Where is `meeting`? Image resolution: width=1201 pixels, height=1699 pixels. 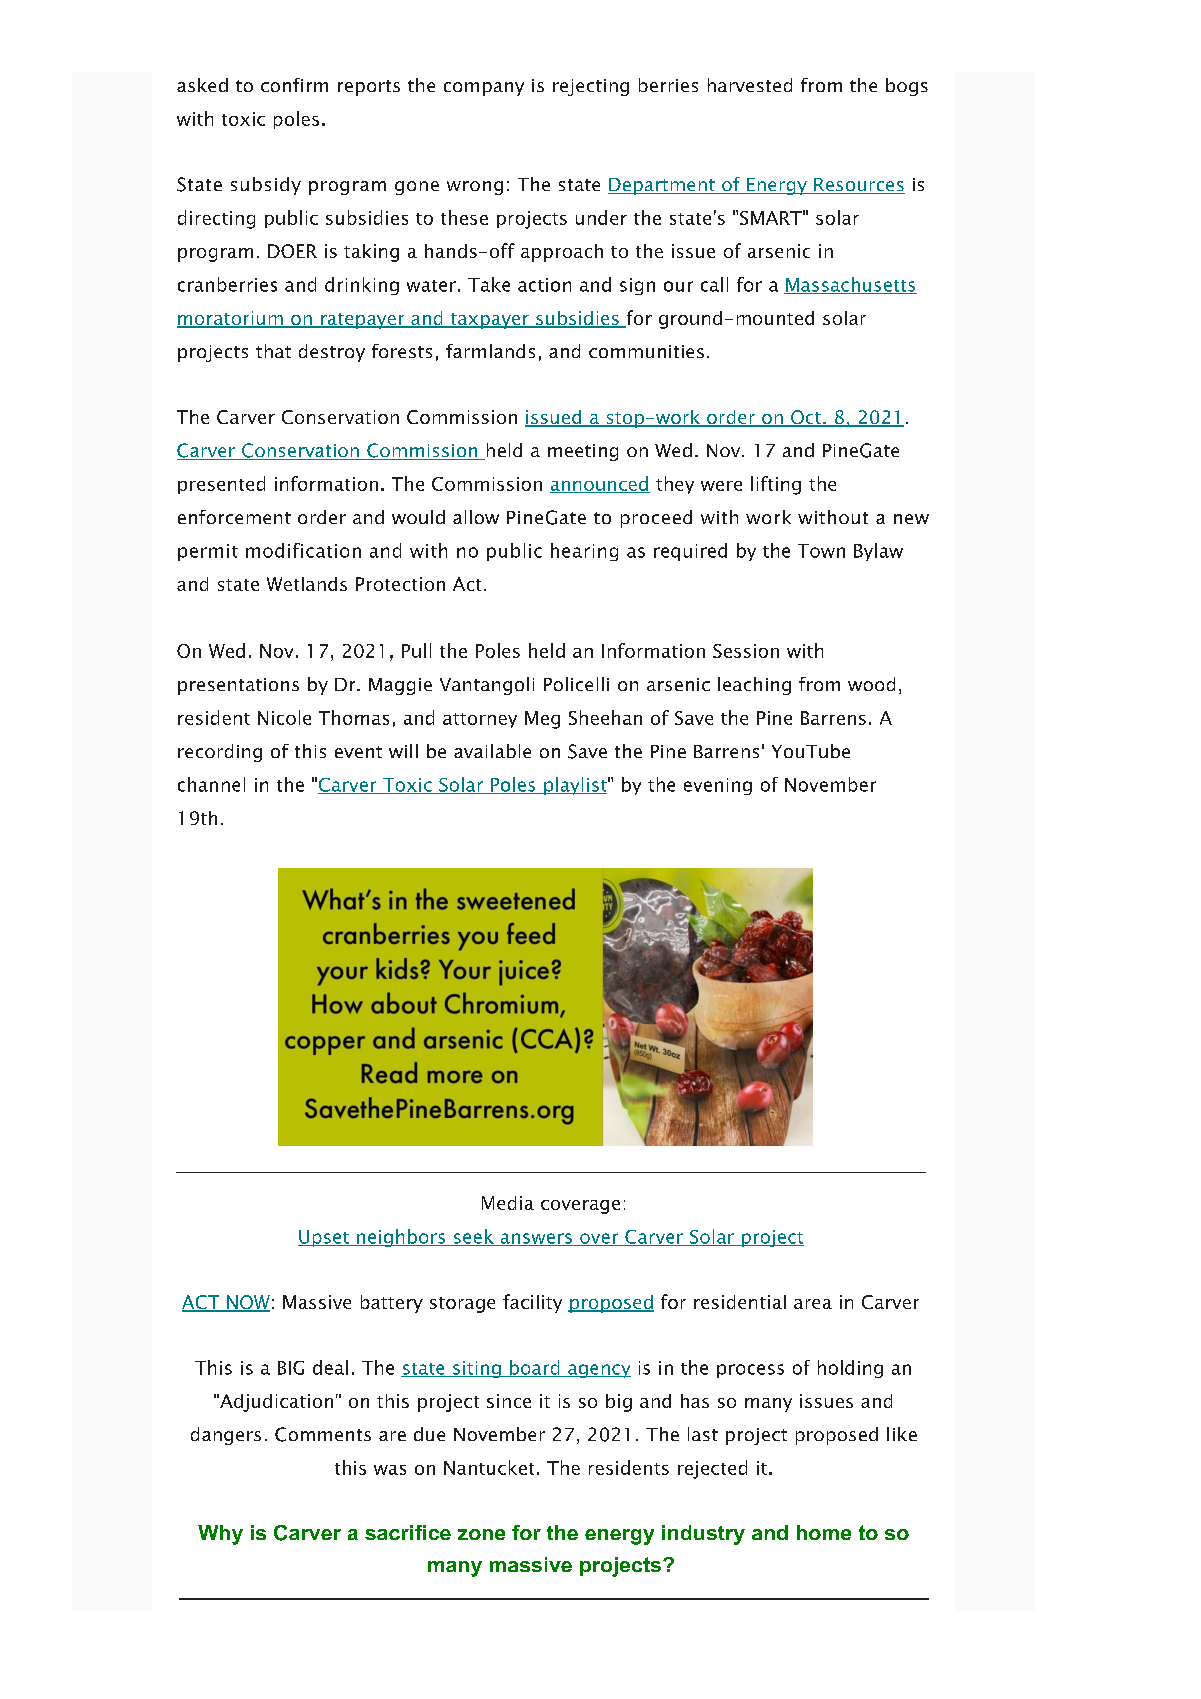 meeting is located at coordinates (583, 452).
